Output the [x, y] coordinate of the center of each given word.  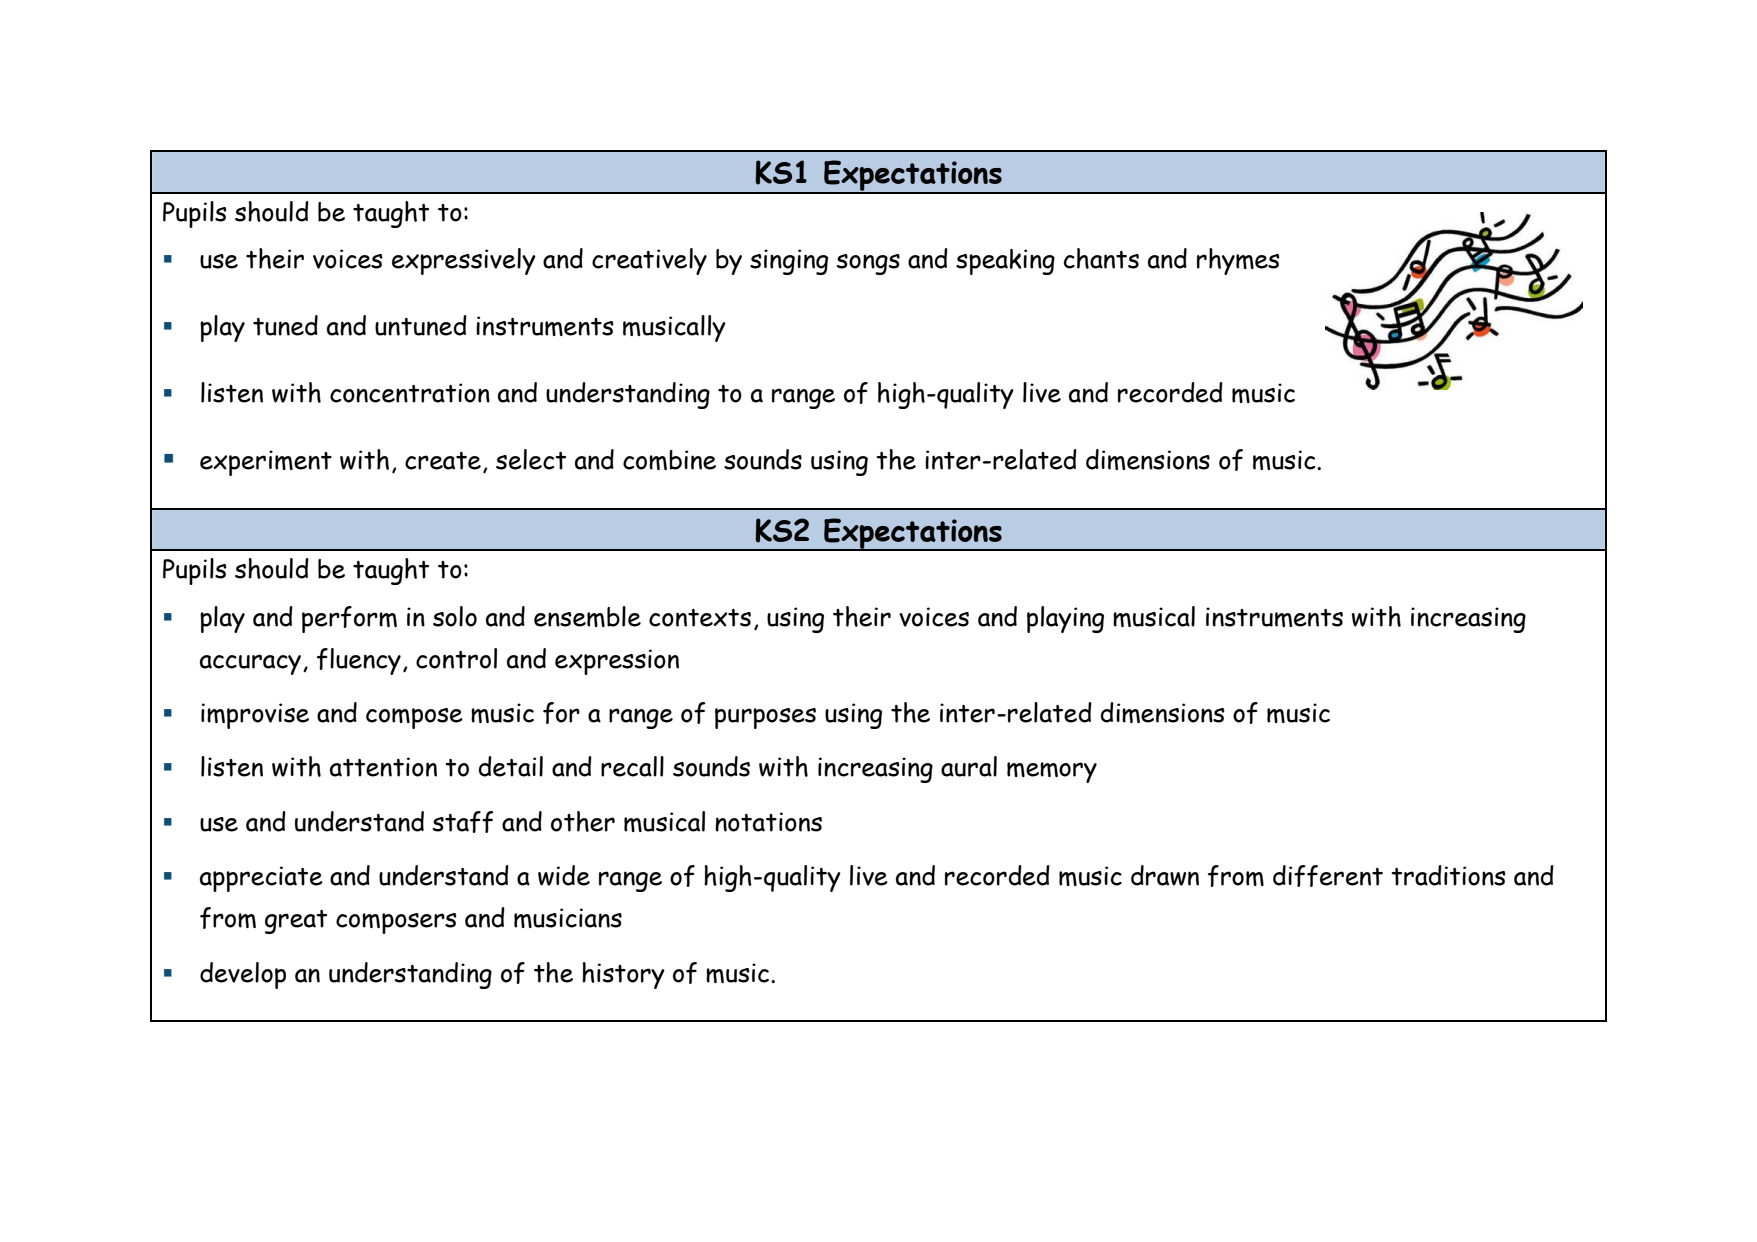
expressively [464, 261]
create [443, 461]
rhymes [1238, 261]
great [296, 922]
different [1328, 876]
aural [969, 766]
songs [868, 264]
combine [669, 460]
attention [383, 767]
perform [349, 619]
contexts [700, 618]
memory [1052, 772]
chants [1101, 258]
